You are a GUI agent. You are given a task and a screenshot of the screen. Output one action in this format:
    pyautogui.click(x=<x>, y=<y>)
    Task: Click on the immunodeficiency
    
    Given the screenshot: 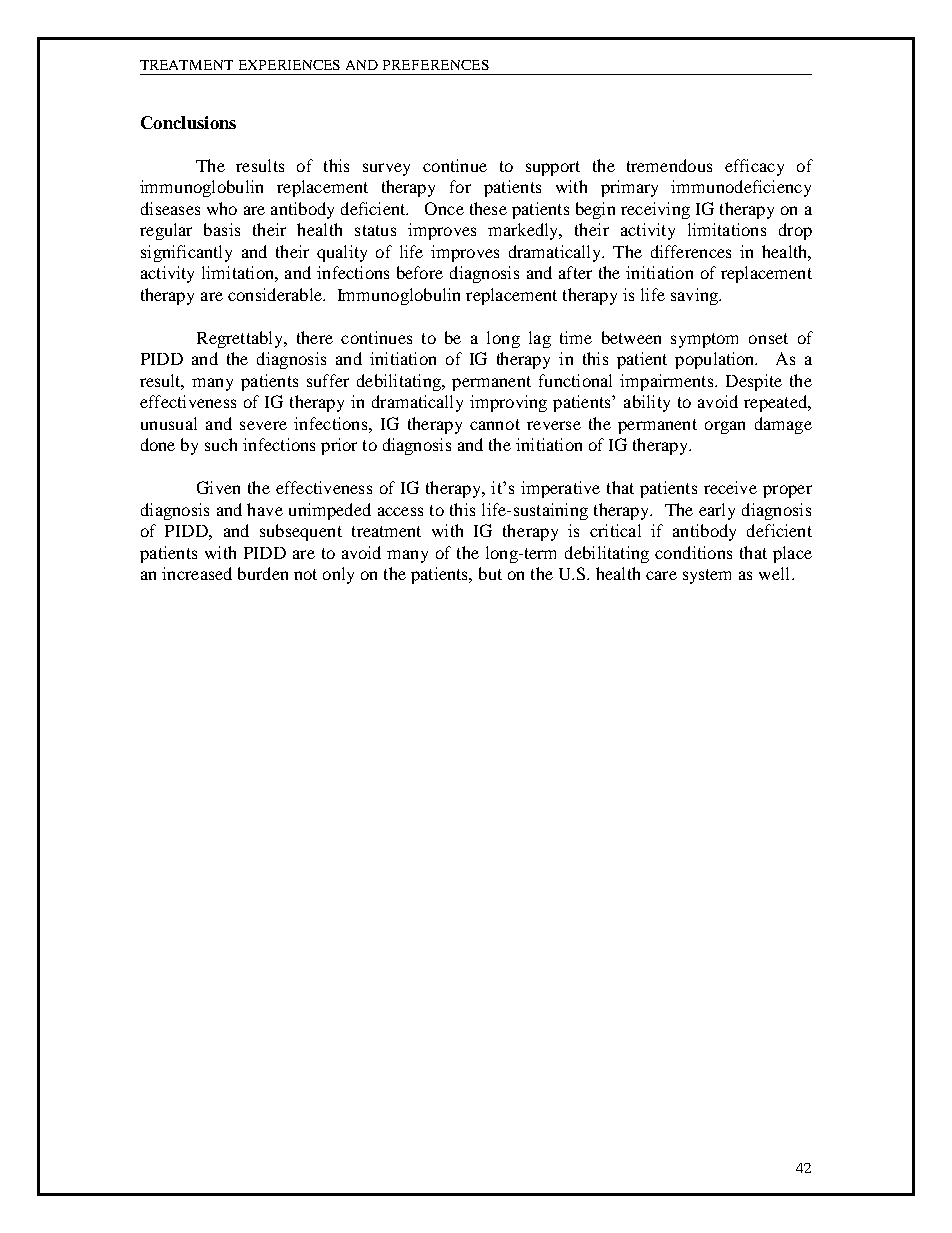 What is the action you would take?
    pyautogui.click(x=741, y=188)
